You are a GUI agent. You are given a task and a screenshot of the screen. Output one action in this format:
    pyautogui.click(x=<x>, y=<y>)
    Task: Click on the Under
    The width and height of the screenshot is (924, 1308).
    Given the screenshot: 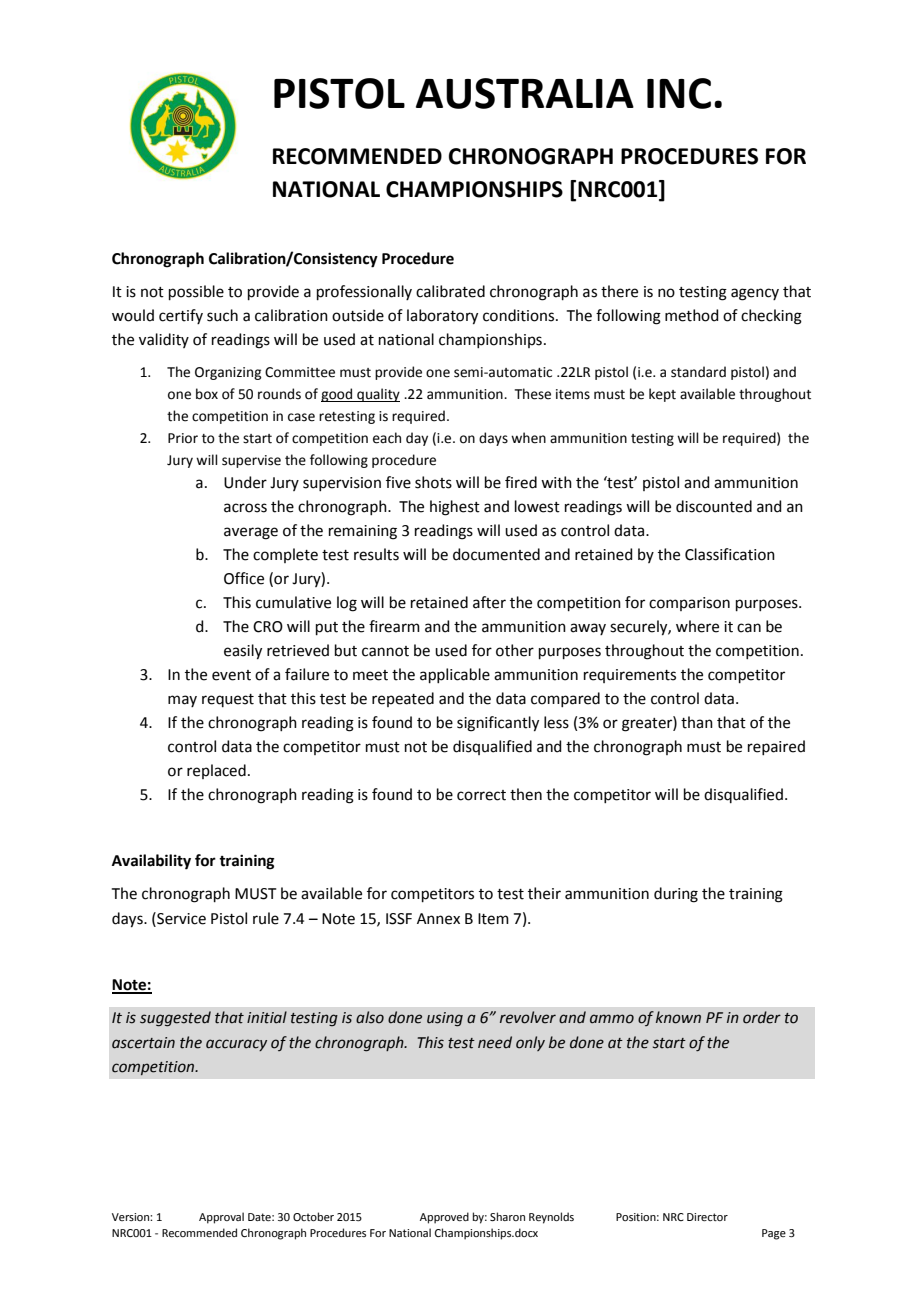 What is the action you would take?
    pyautogui.click(x=245, y=482)
